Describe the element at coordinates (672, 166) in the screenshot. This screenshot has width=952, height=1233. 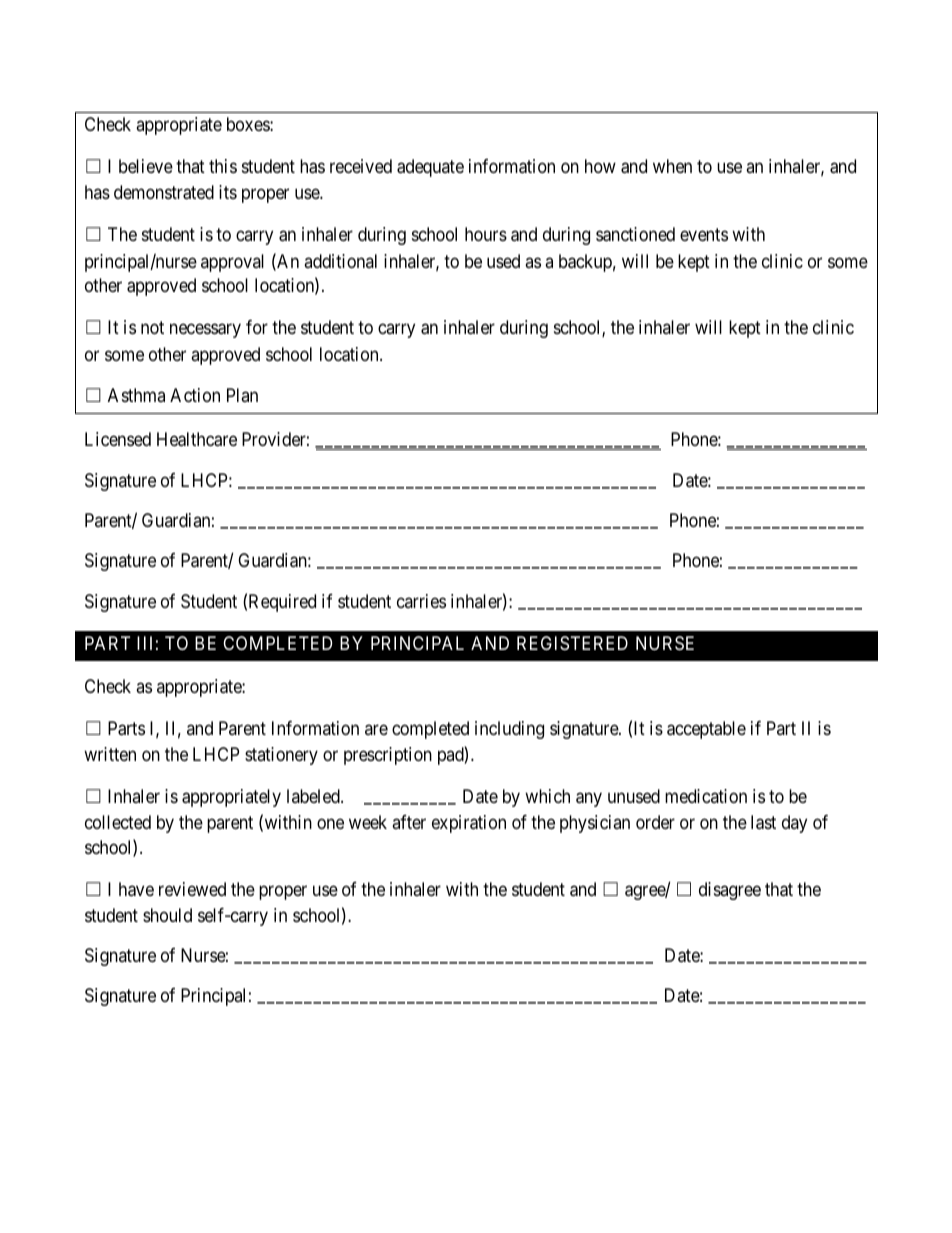
I see `when` at that location.
